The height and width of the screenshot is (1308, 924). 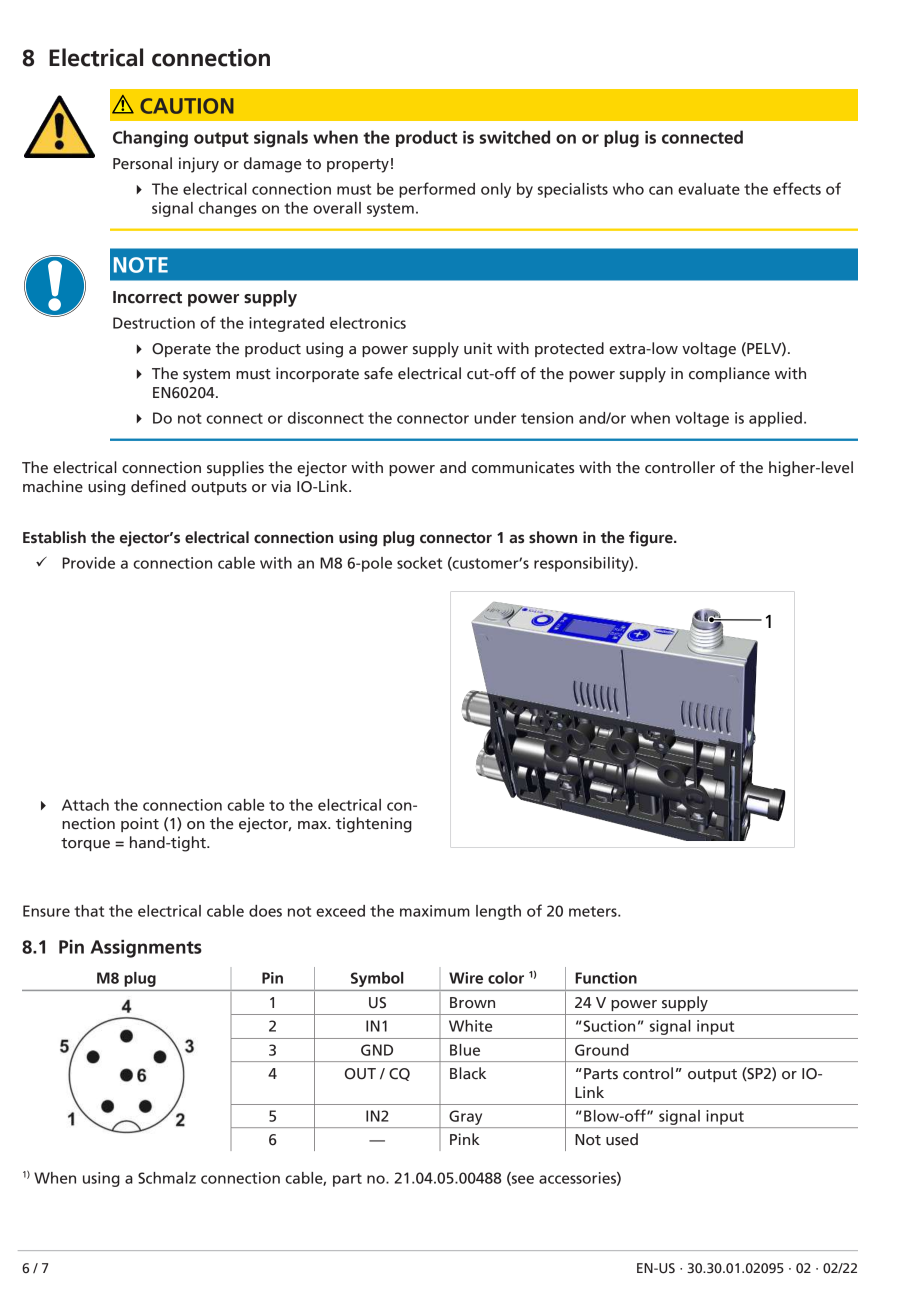 What do you see at coordinates (729, 374) in the screenshot?
I see `compliance` at bounding box center [729, 374].
